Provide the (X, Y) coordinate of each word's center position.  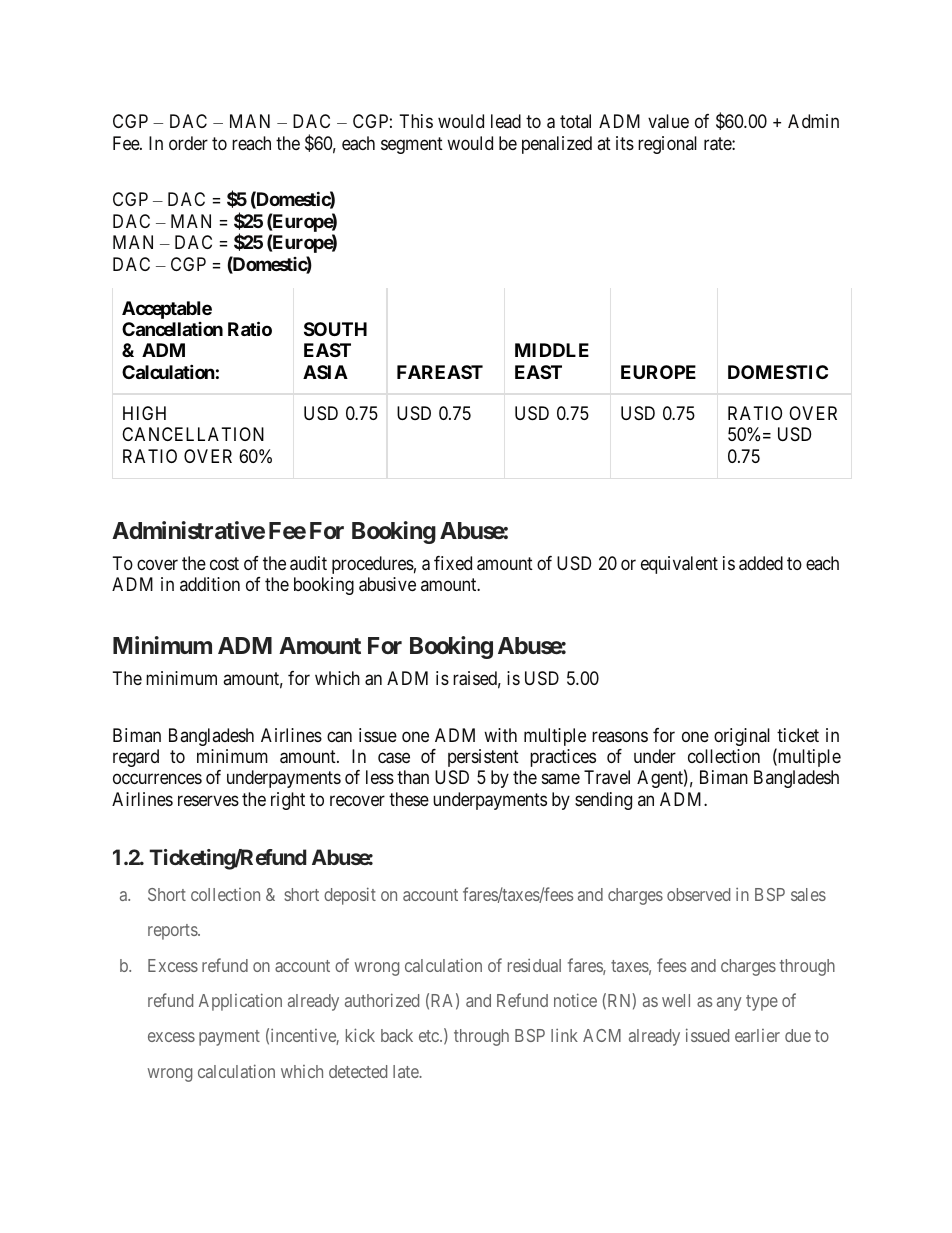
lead (506, 121)
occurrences (157, 779)
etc (430, 1036)
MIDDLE (552, 350)
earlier (757, 1035)
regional (667, 145)
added (761, 563)
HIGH (144, 413)
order (188, 143)
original (742, 737)
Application (240, 1002)
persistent (483, 758)
